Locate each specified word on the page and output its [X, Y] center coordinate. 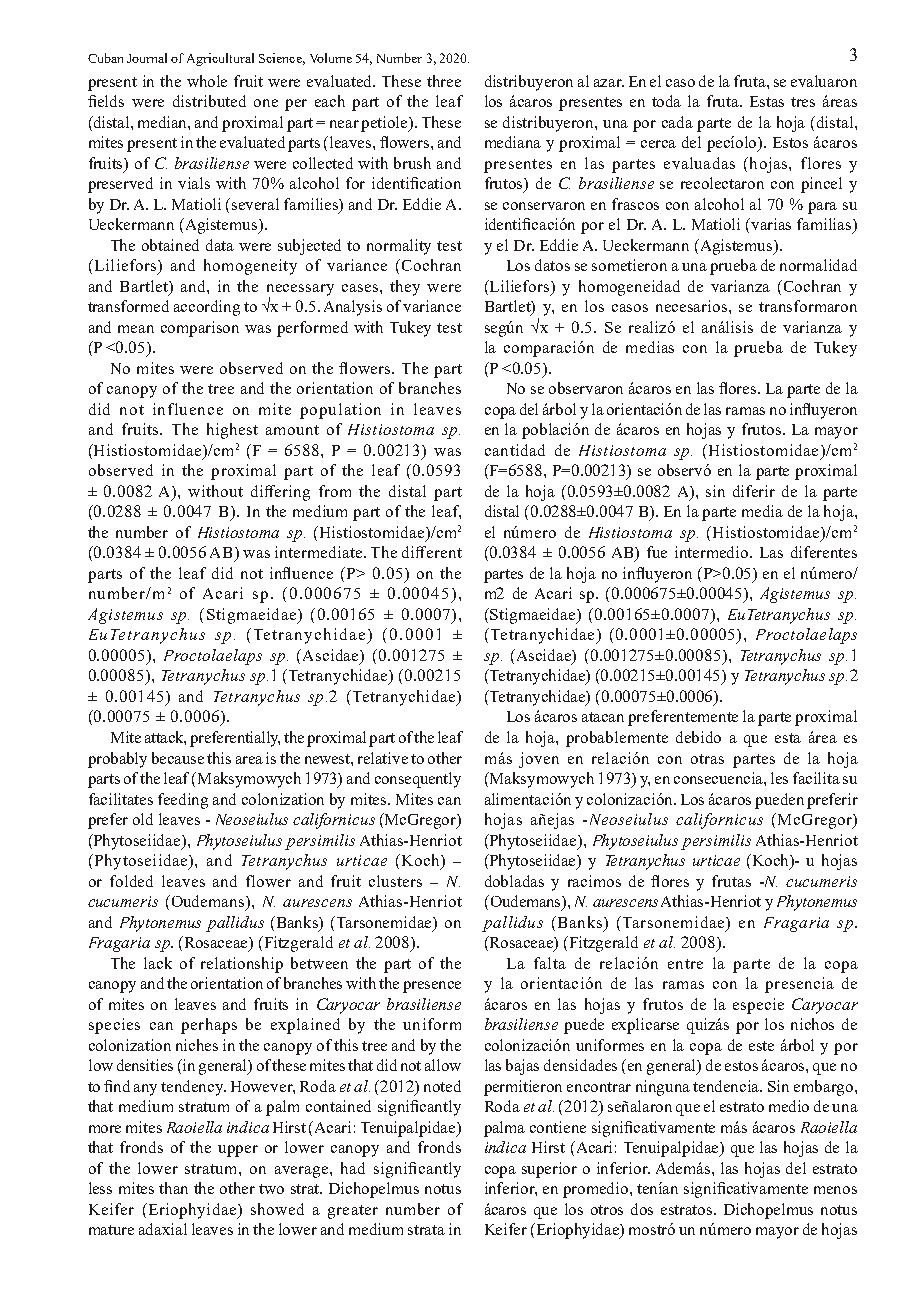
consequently [418, 780]
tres [803, 102]
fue [657, 552]
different [432, 552]
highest [232, 431]
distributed [209, 101]
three [444, 81]
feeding [183, 801]
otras [707, 759]
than [173, 1188]
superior [549, 1170]
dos [642, 1209]
